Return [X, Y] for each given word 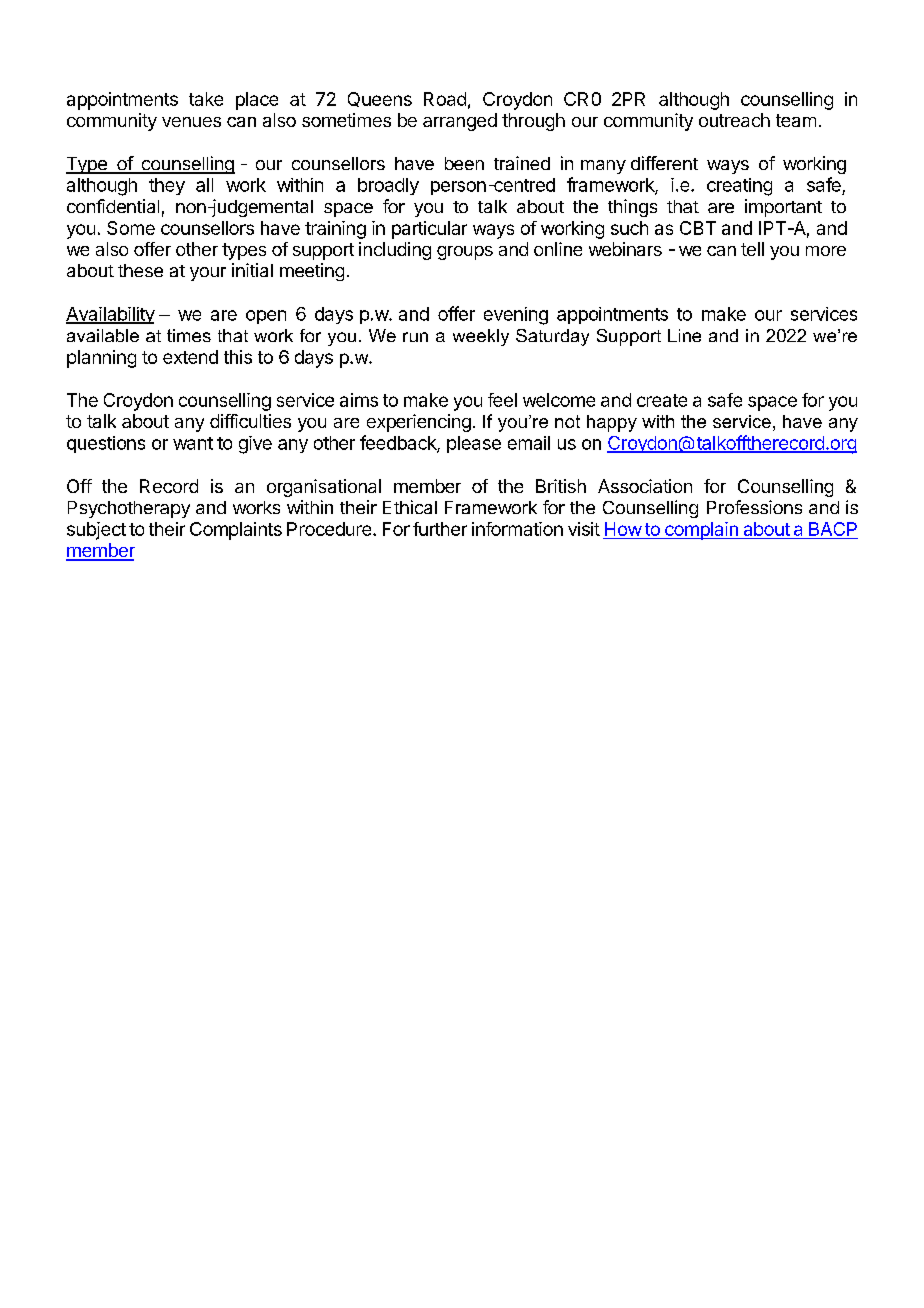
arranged [460, 122]
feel [502, 400]
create [662, 400]
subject [96, 531]
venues [191, 122]
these [140, 270]
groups [465, 253]
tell [752, 249]
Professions [754, 507]
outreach [734, 120]
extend [190, 357]
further [440, 529]
